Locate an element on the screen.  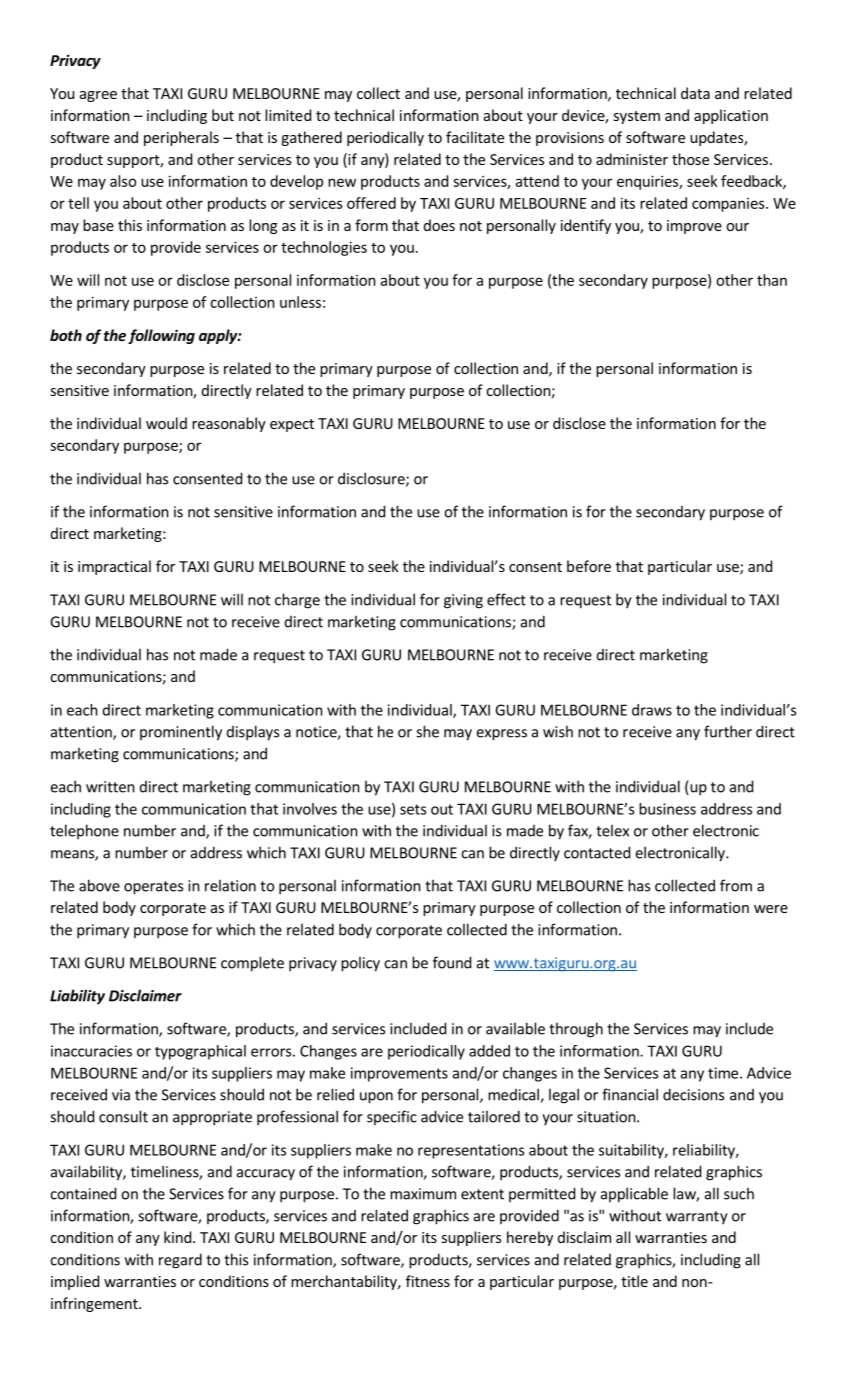
impractical is located at coordinates (114, 567).
